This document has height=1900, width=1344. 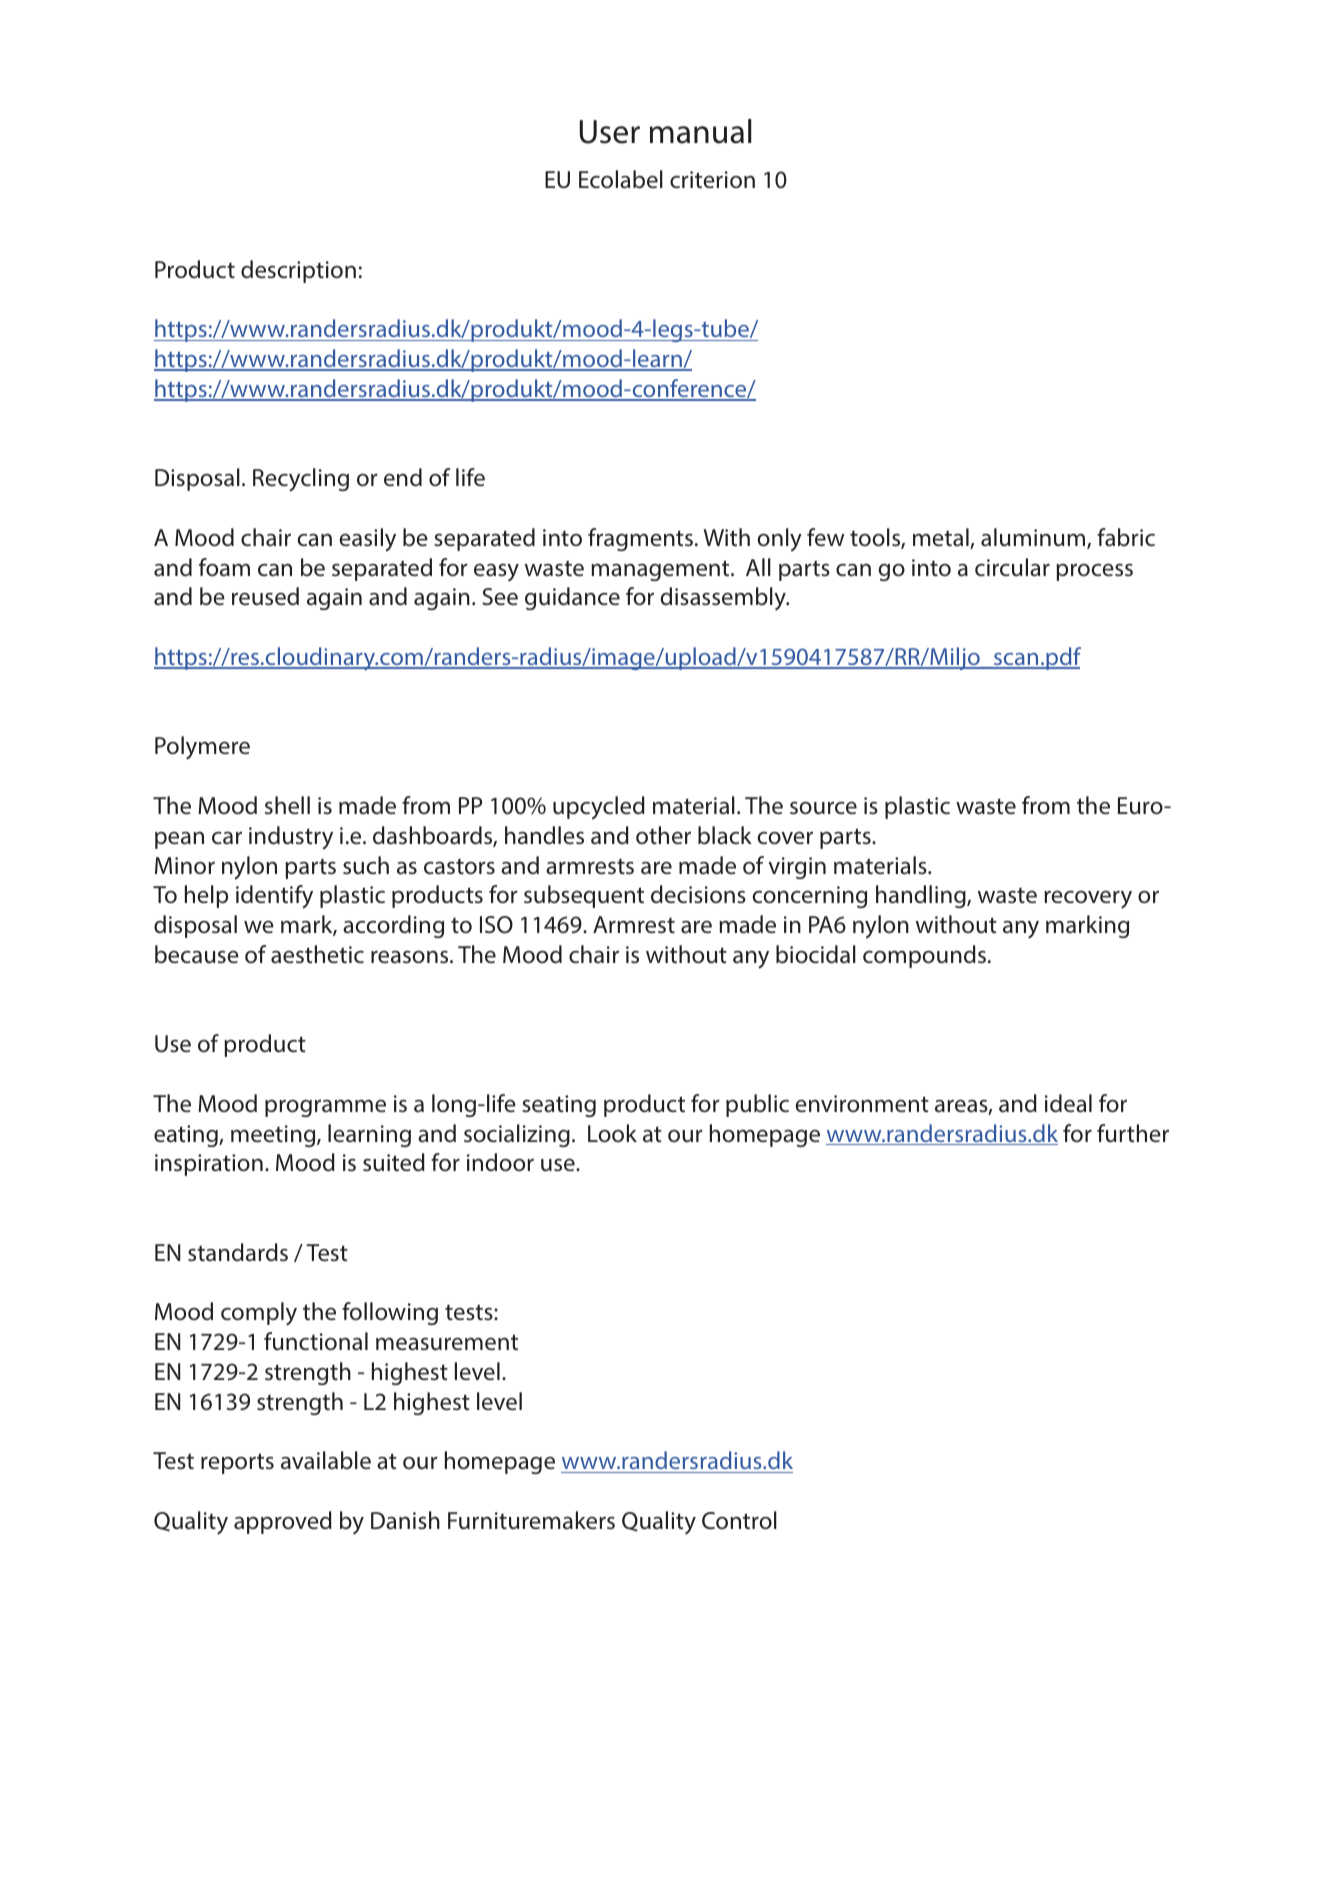 What do you see at coordinates (326, 1460) in the document?
I see `available` at bounding box center [326, 1460].
